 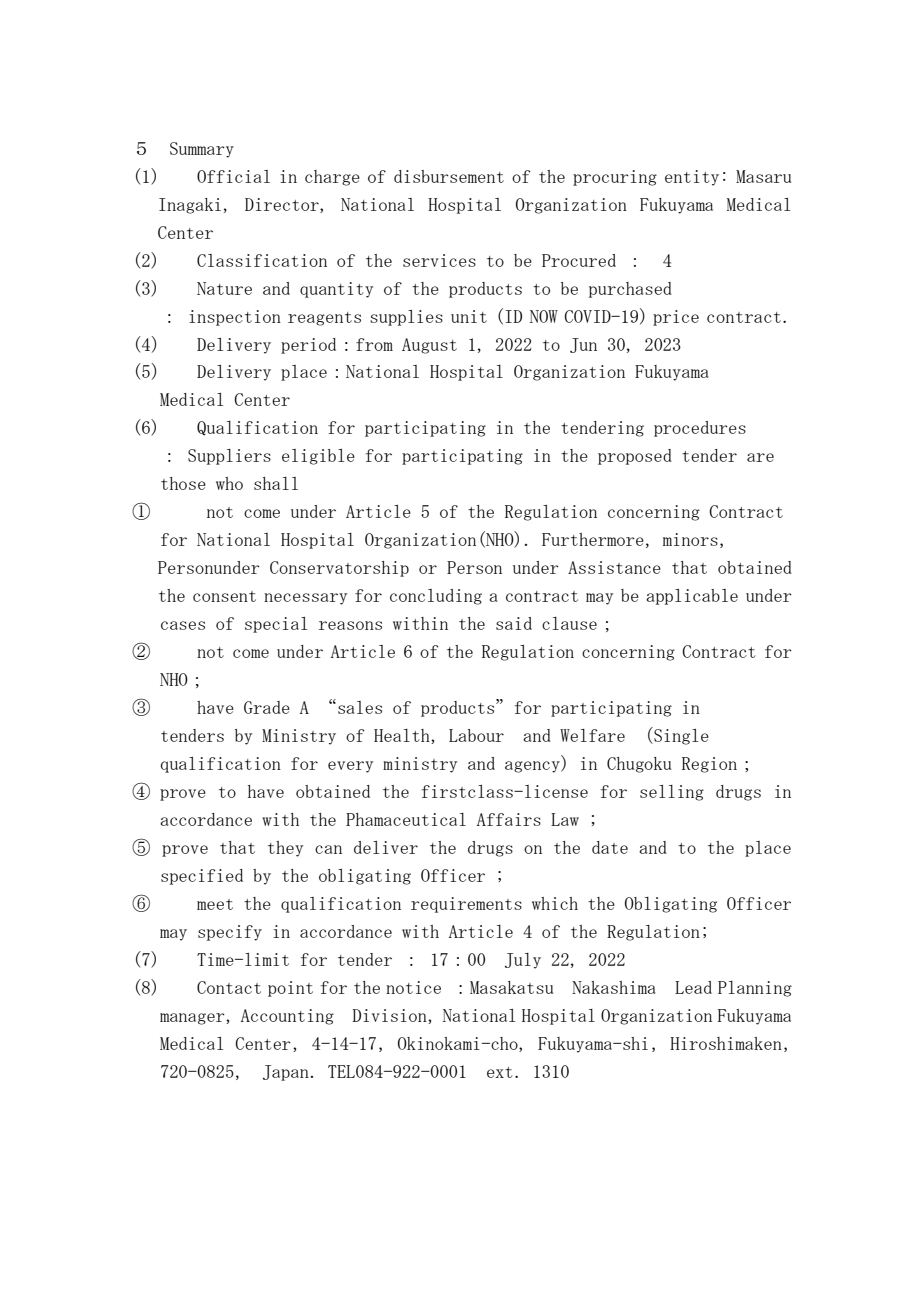 I want to click on entity, so click(x=692, y=178).
